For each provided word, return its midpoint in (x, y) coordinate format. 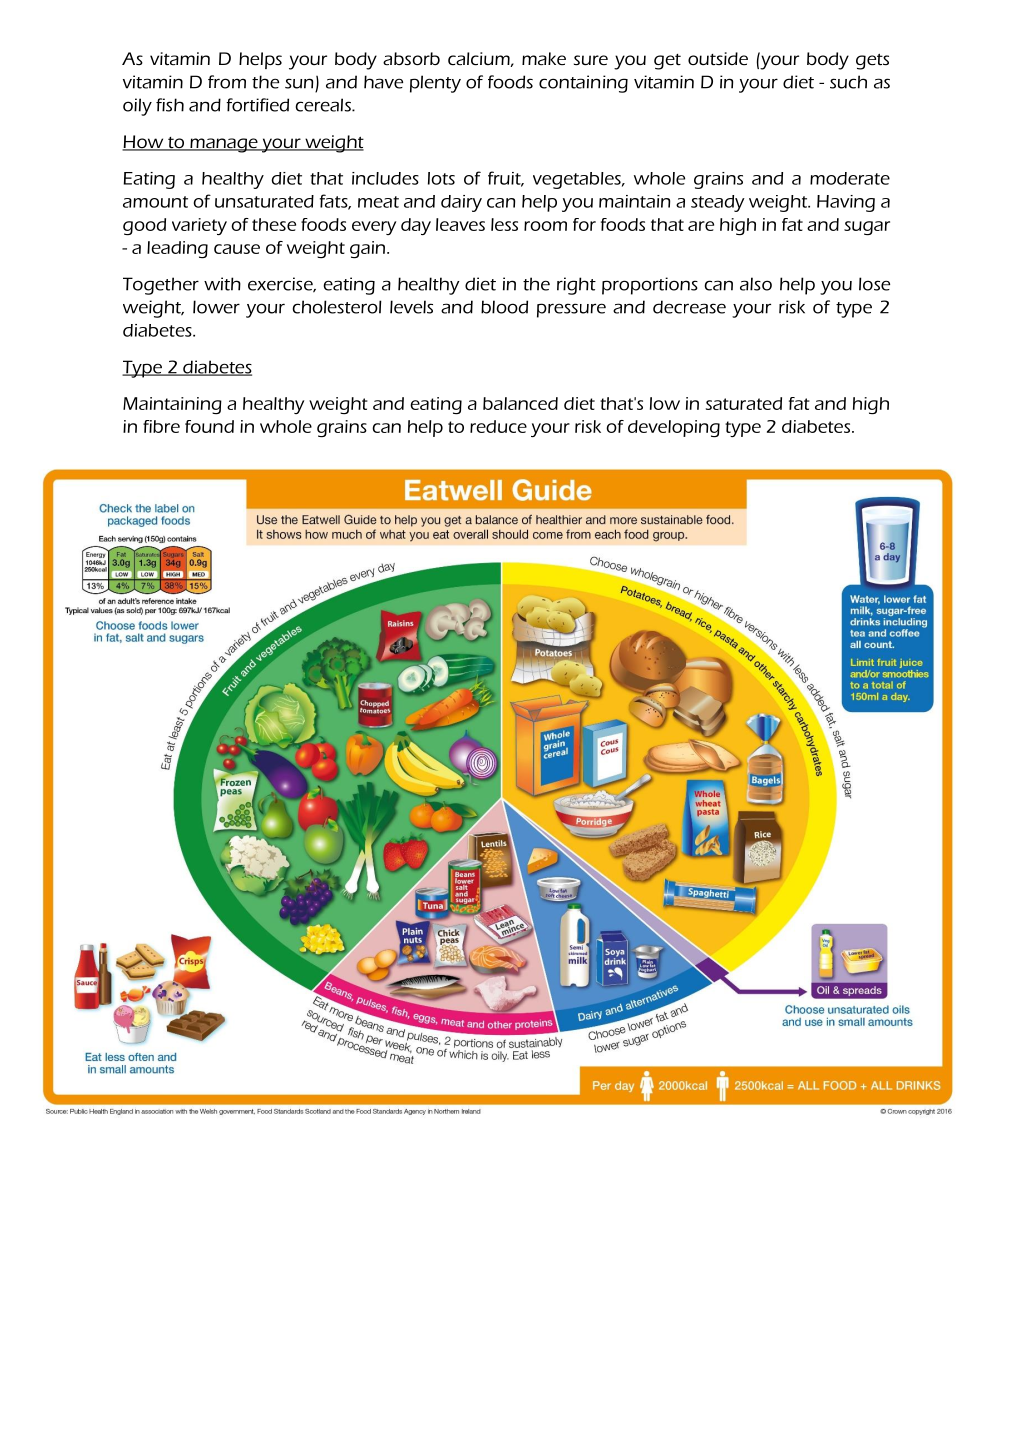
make (544, 58)
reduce (498, 426)
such (848, 82)
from (227, 82)
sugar (867, 228)
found (209, 426)
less (504, 224)
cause (237, 249)
